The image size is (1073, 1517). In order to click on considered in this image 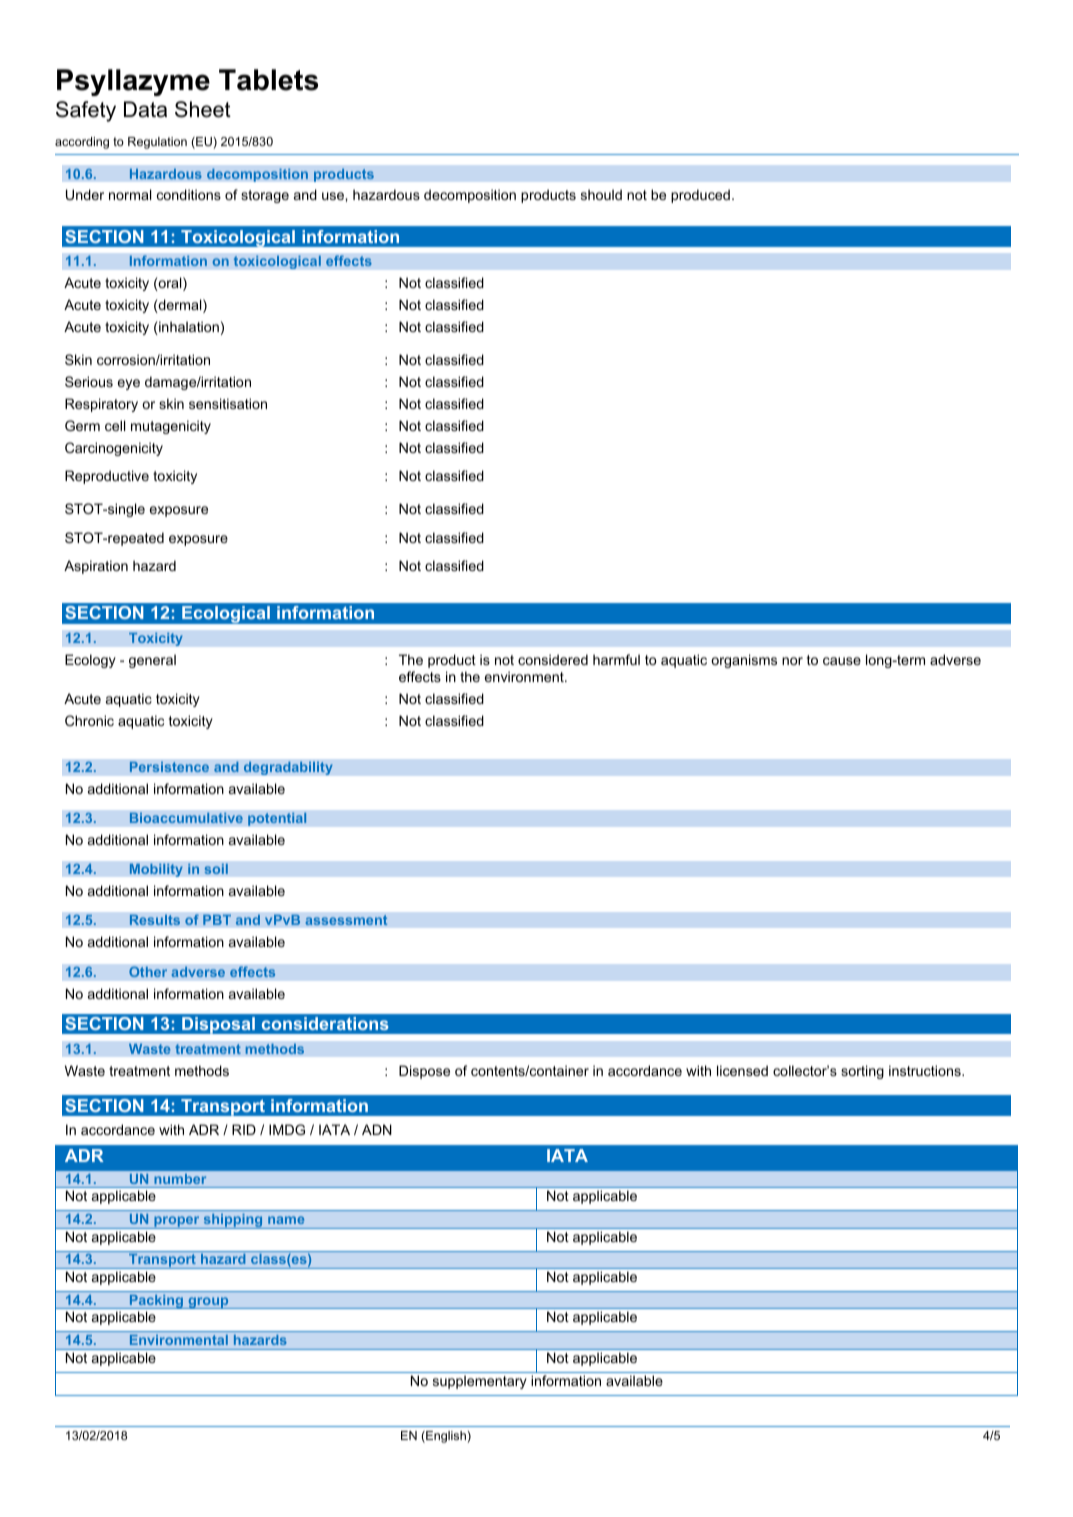, I will do `click(553, 659)`.
